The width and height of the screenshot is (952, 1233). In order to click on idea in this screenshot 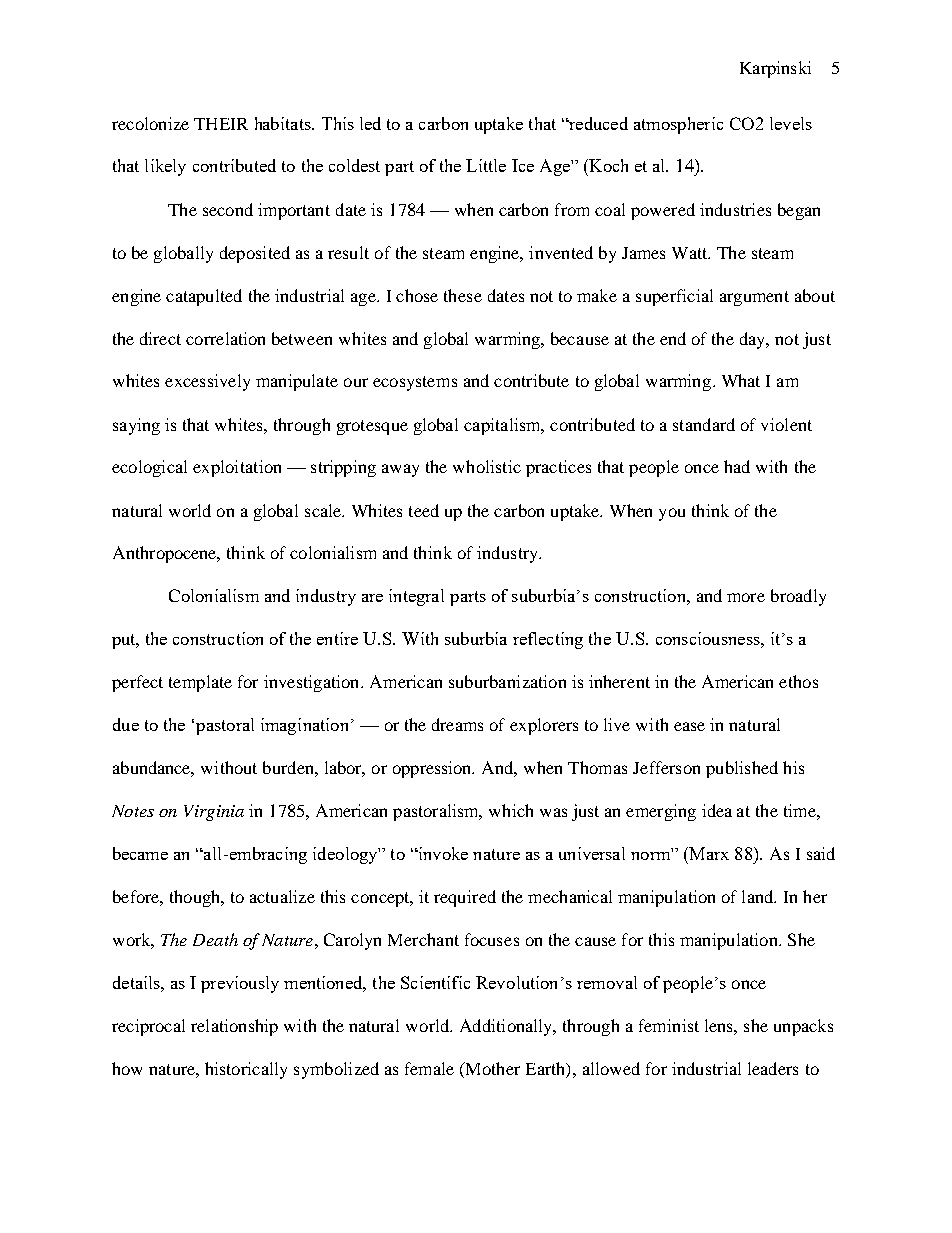, I will do `click(717, 810)`.
